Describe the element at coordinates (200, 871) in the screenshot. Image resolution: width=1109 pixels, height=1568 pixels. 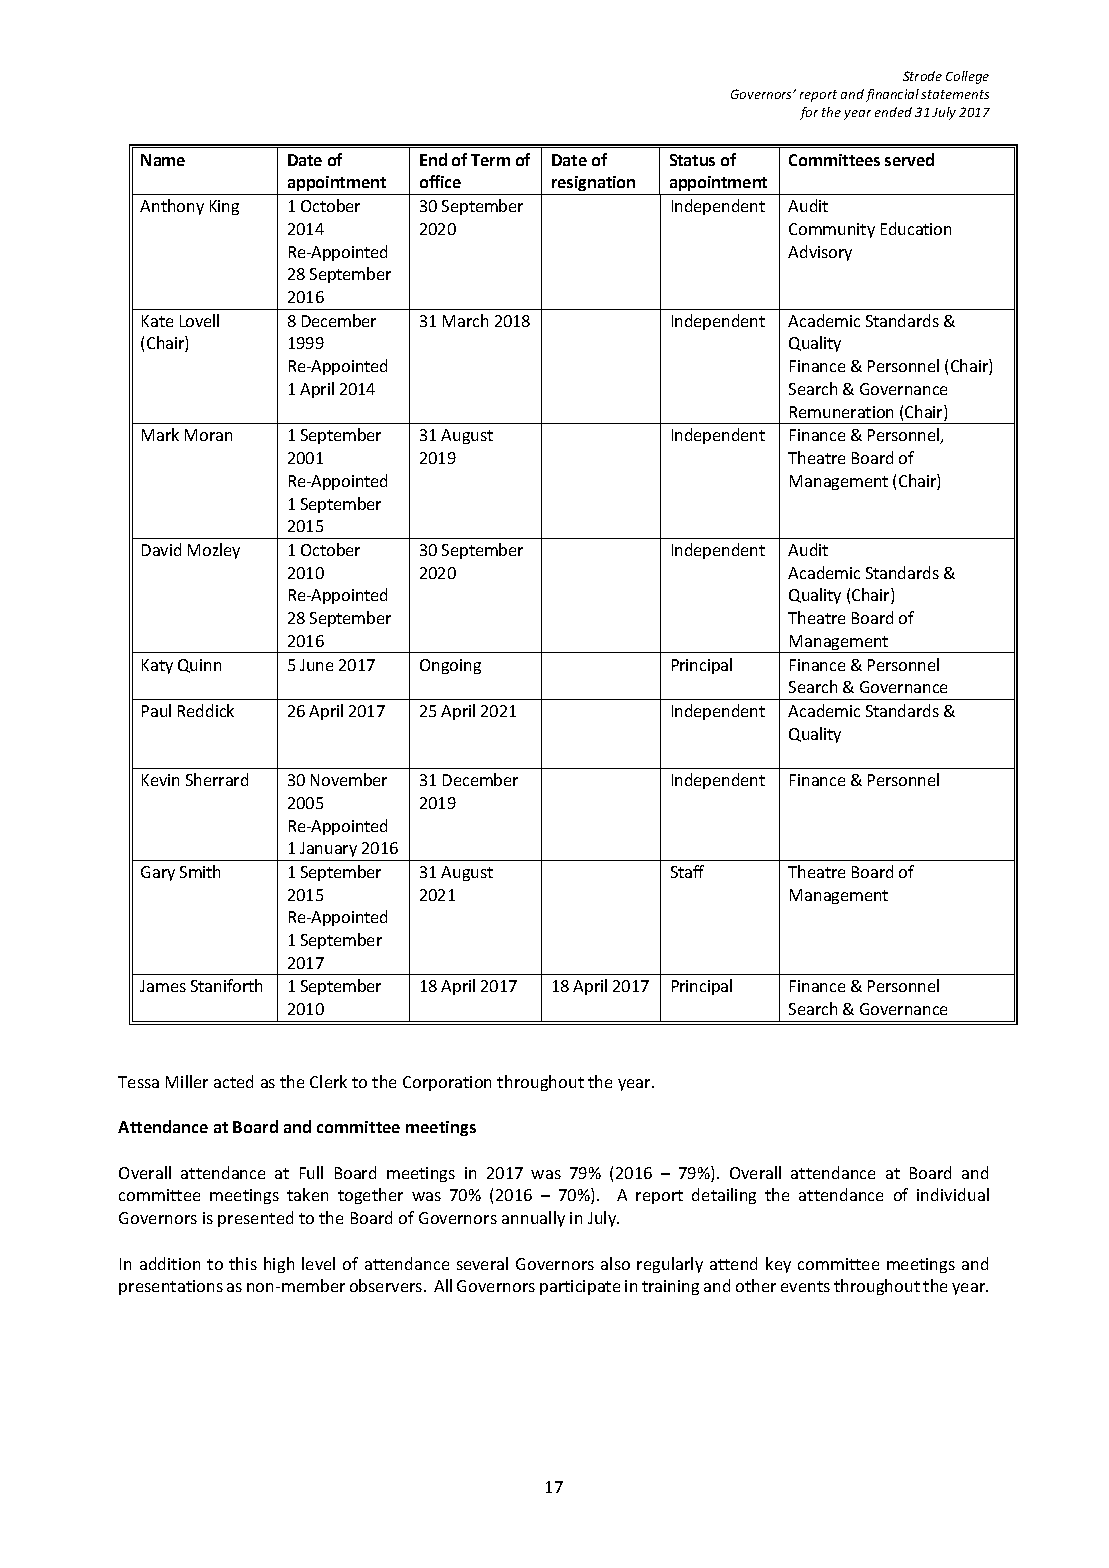
I see `Smith` at that location.
